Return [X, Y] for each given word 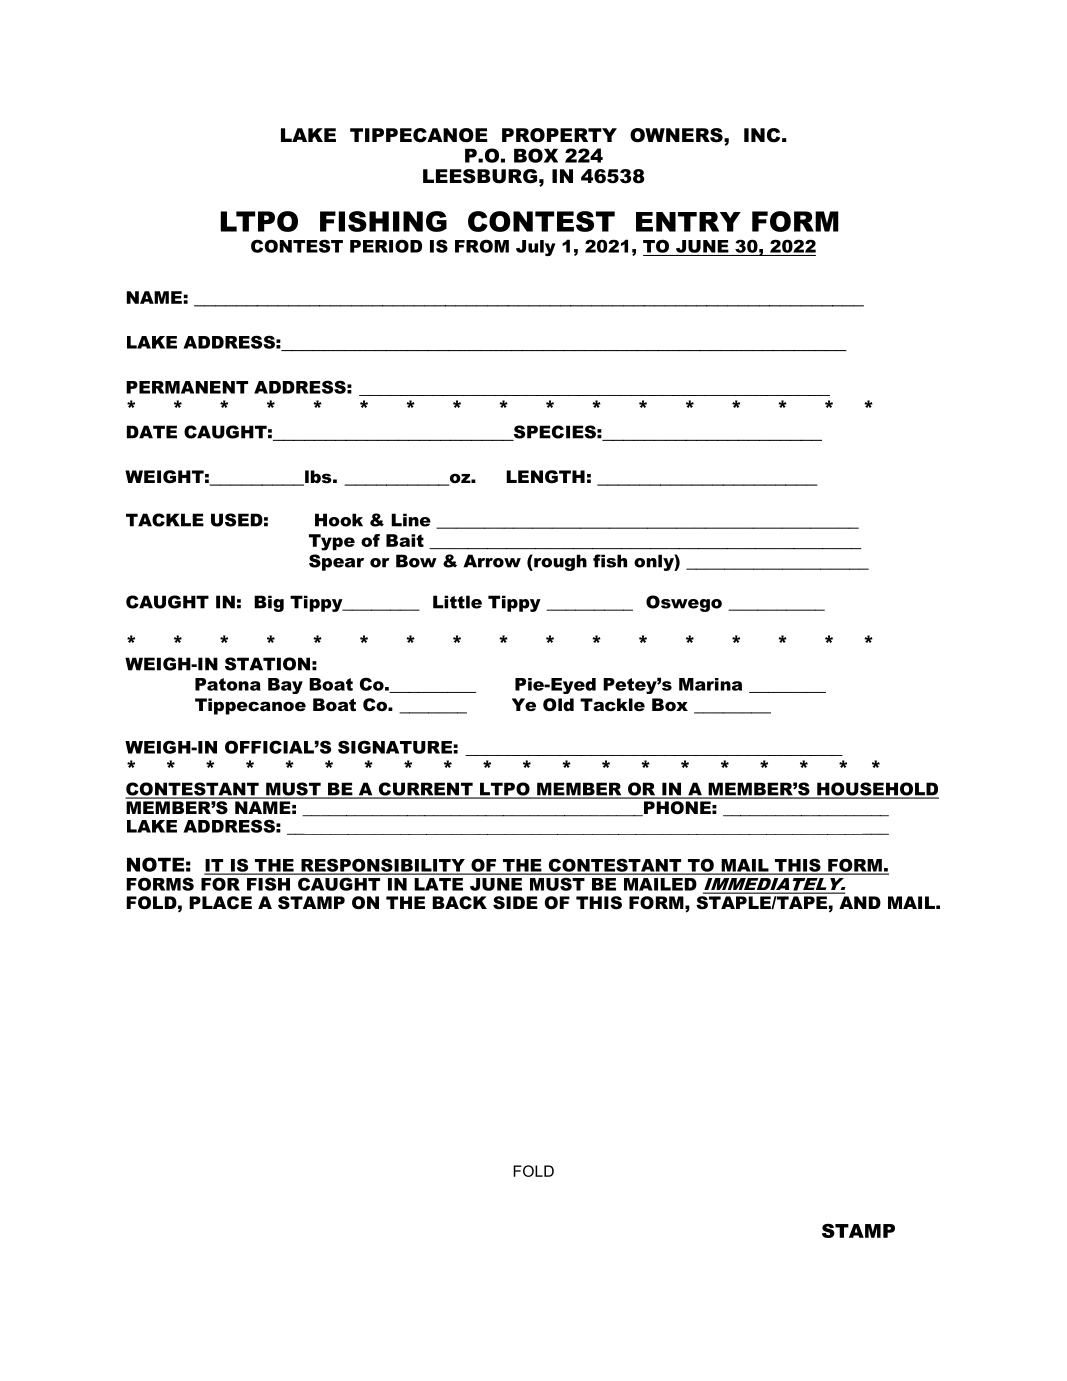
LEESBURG [480, 176]
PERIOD [386, 246]
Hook [339, 520]
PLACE [220, 903]
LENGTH [545, 477]
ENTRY [688, 222]
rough [559, 562]
